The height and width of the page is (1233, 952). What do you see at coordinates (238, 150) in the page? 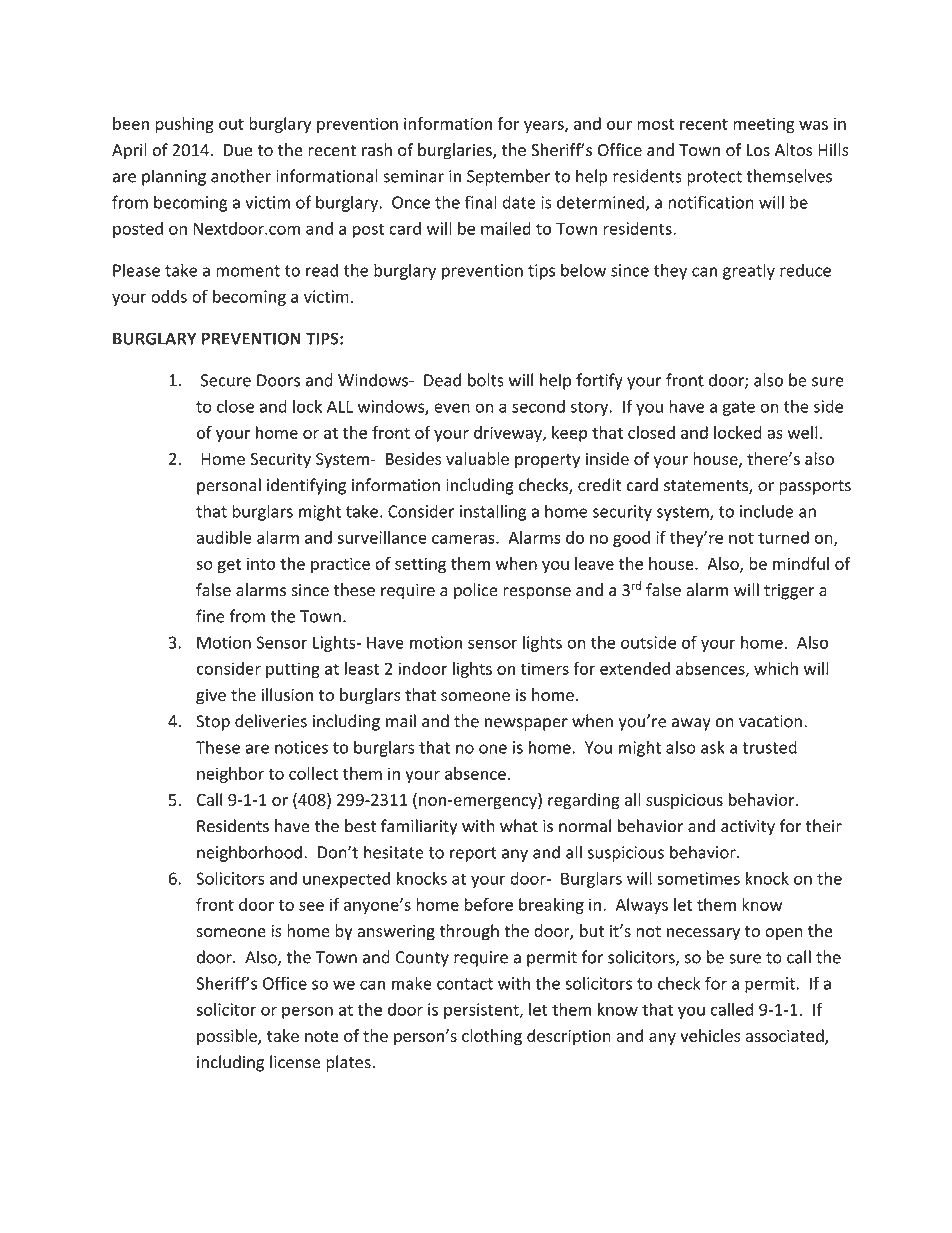
I see `Due` at bounding box center [238, 150].
